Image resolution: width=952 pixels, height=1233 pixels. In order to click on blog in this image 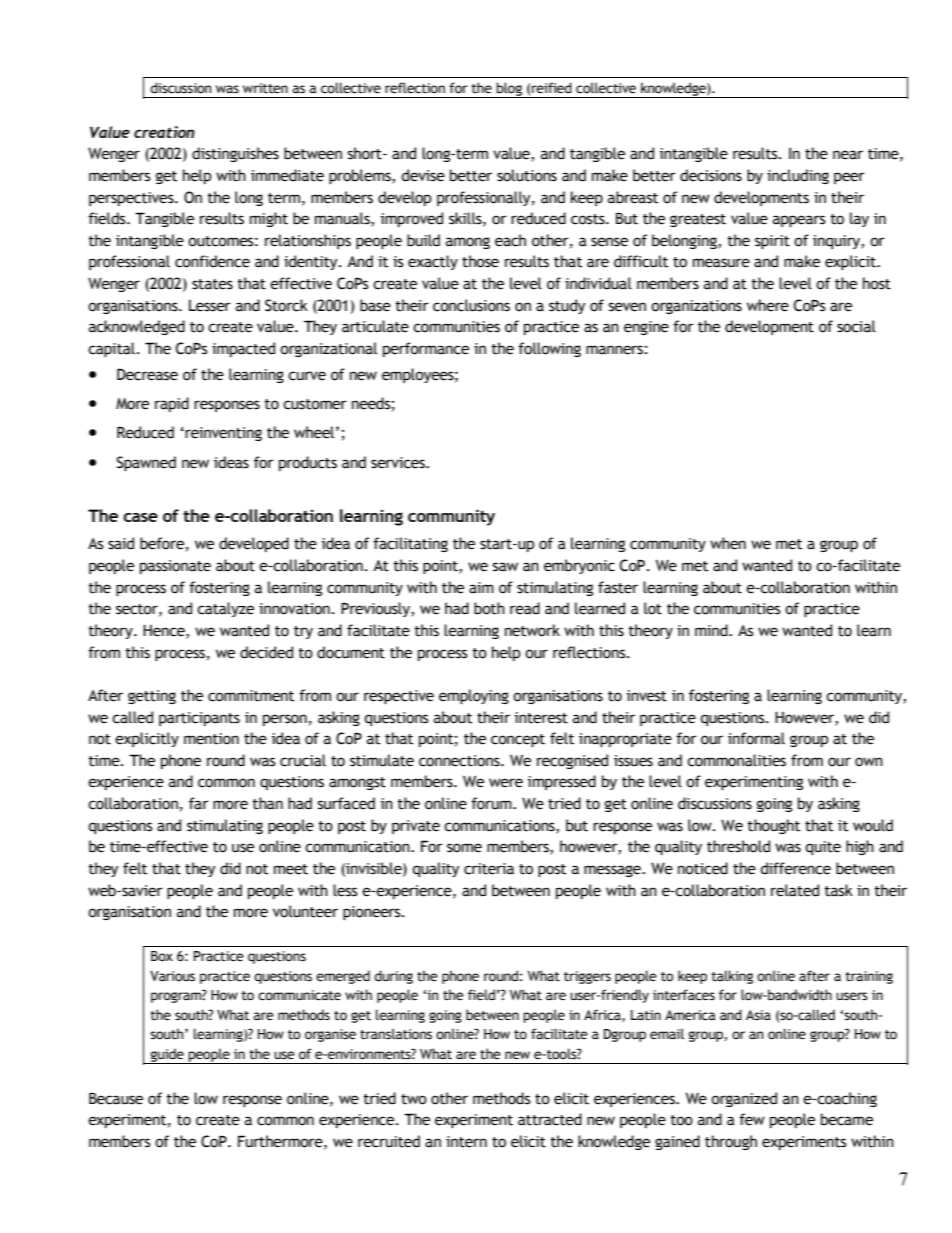, I will do `click(509, 90)`.
